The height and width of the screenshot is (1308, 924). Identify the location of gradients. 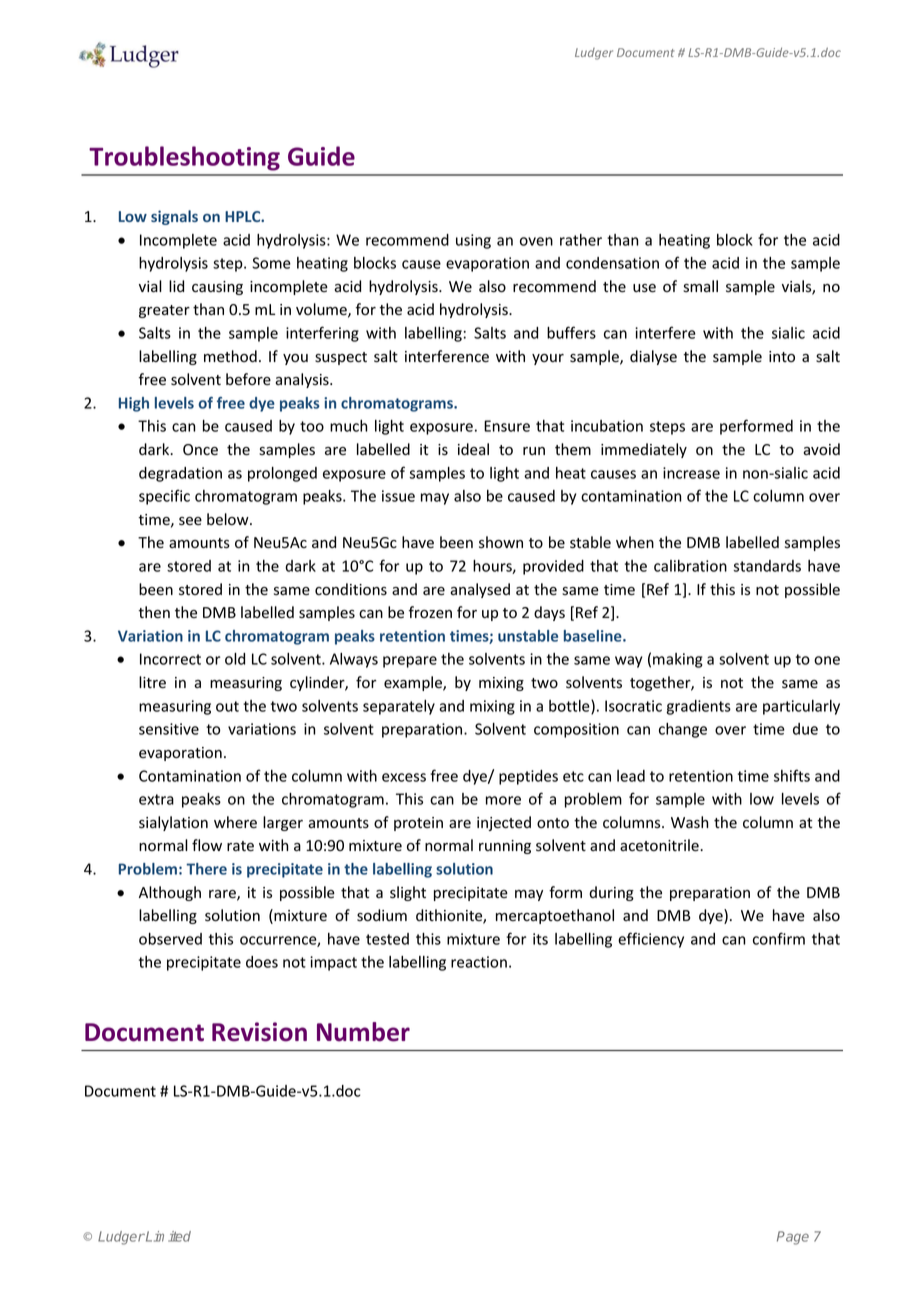
(698, 707).
